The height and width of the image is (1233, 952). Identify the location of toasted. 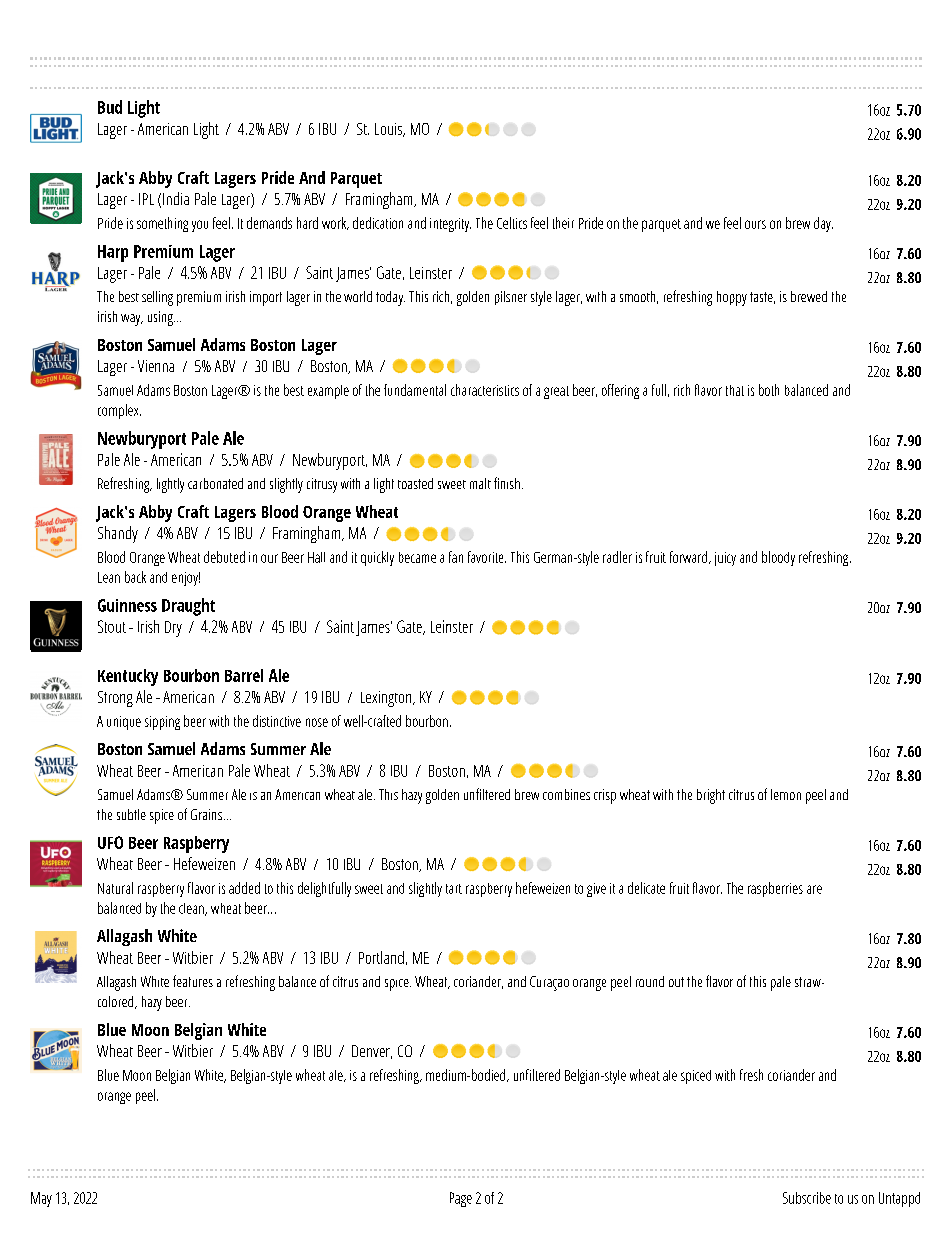
(415, 483).
